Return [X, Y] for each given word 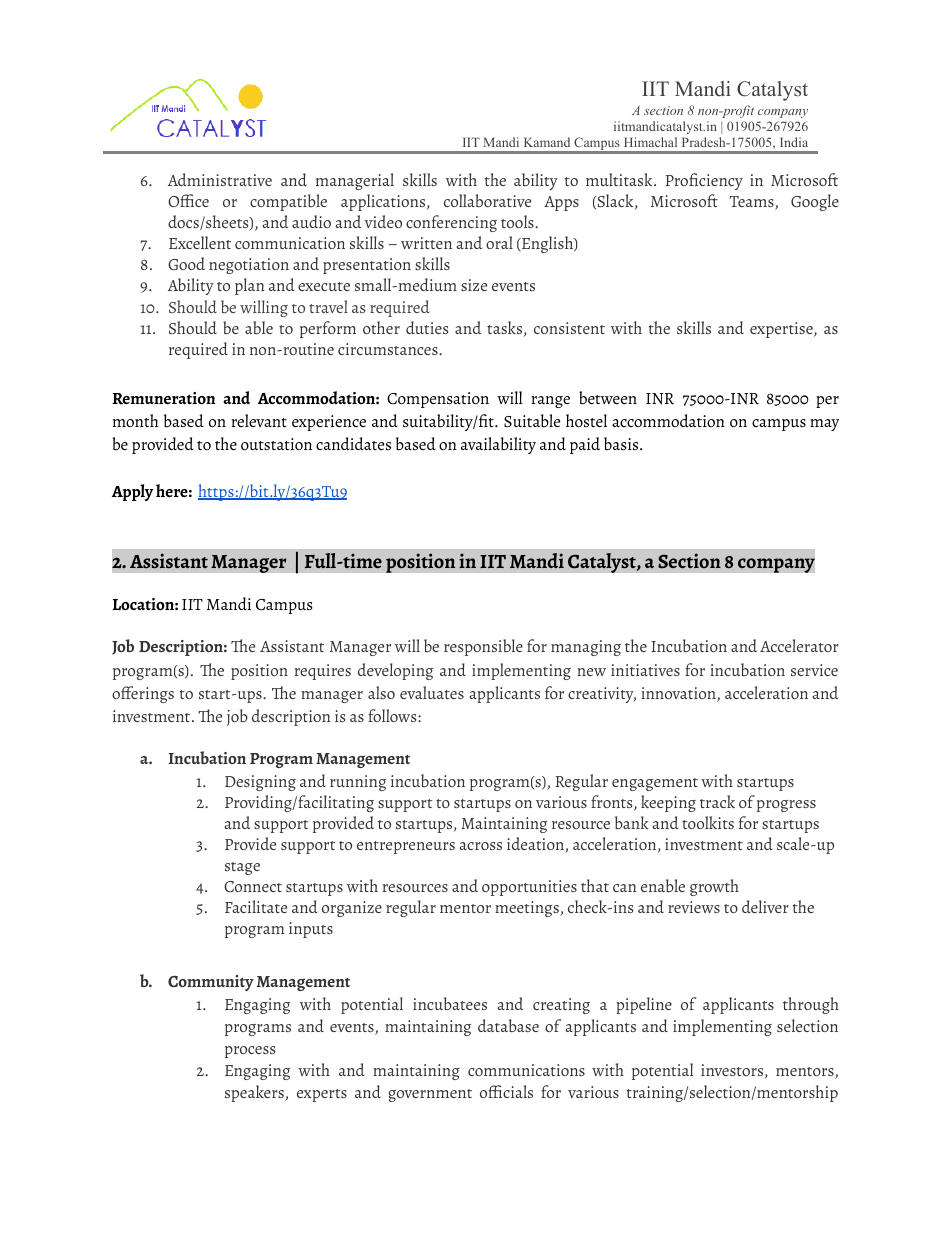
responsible [483, 647]
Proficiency [704, 181]
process [250, 1052]
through [811, 1005]
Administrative [220, 179]
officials [506, 1091]
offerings [143, 694]
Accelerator [799, 645]
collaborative [487, 200]
